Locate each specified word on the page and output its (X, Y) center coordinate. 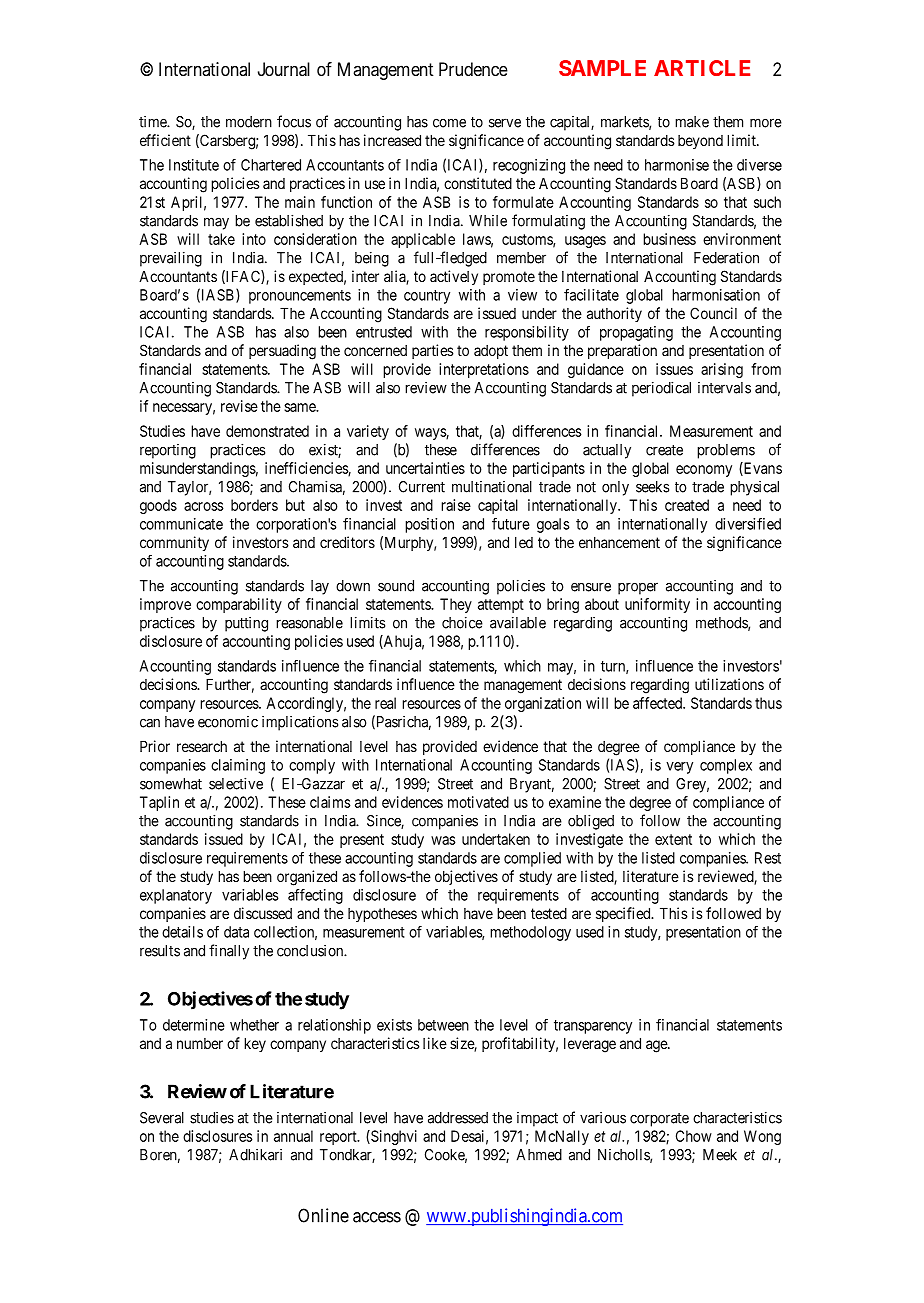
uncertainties (425, 468)
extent (673, 839)
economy (704, 471)
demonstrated (267, 431)
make (692, 122)
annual (293, 1136)
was (443, 840)
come (449, 123)
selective (236, 783)
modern (249, 122)
